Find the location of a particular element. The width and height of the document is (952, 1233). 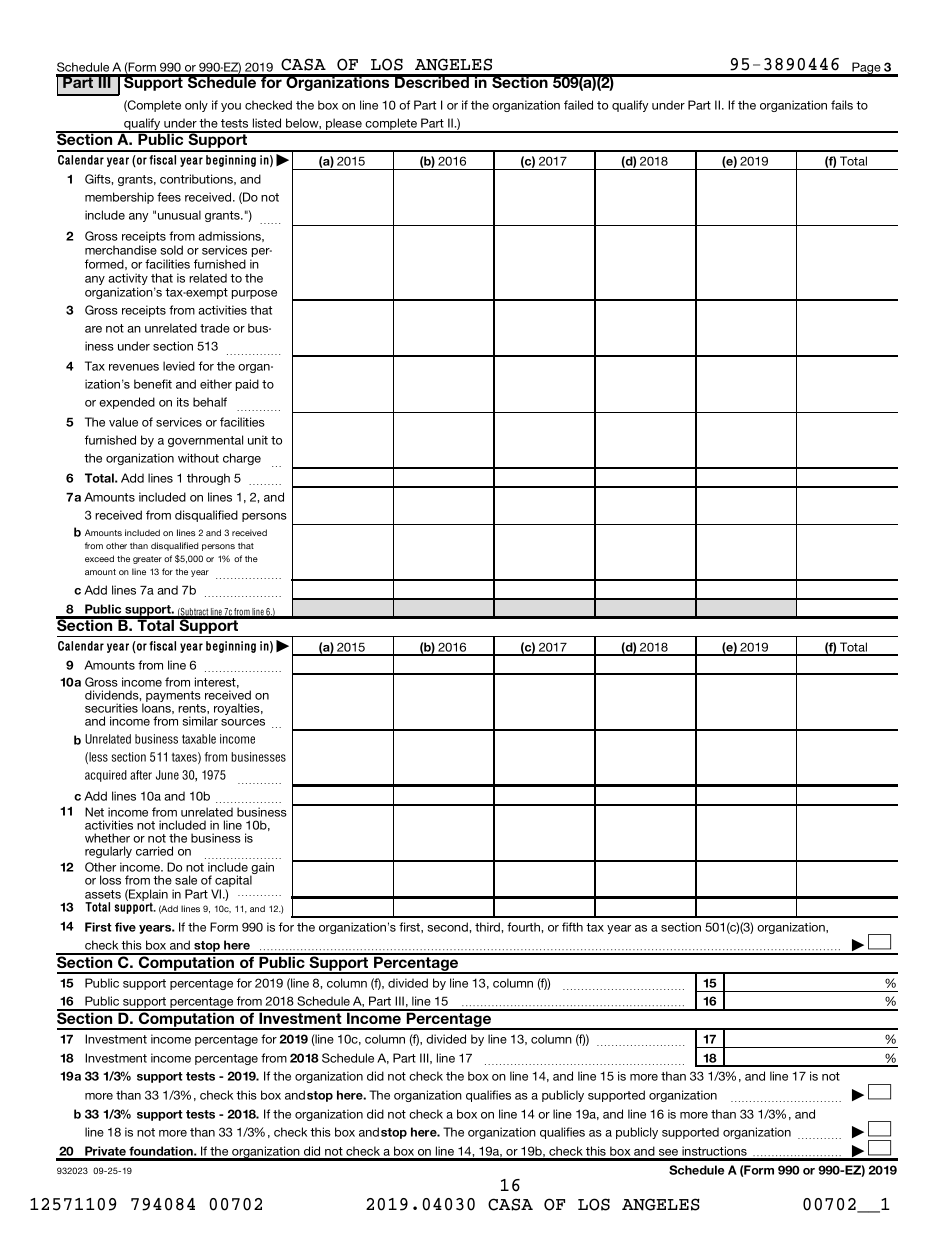

sale is located at coordinates (186, 880).
